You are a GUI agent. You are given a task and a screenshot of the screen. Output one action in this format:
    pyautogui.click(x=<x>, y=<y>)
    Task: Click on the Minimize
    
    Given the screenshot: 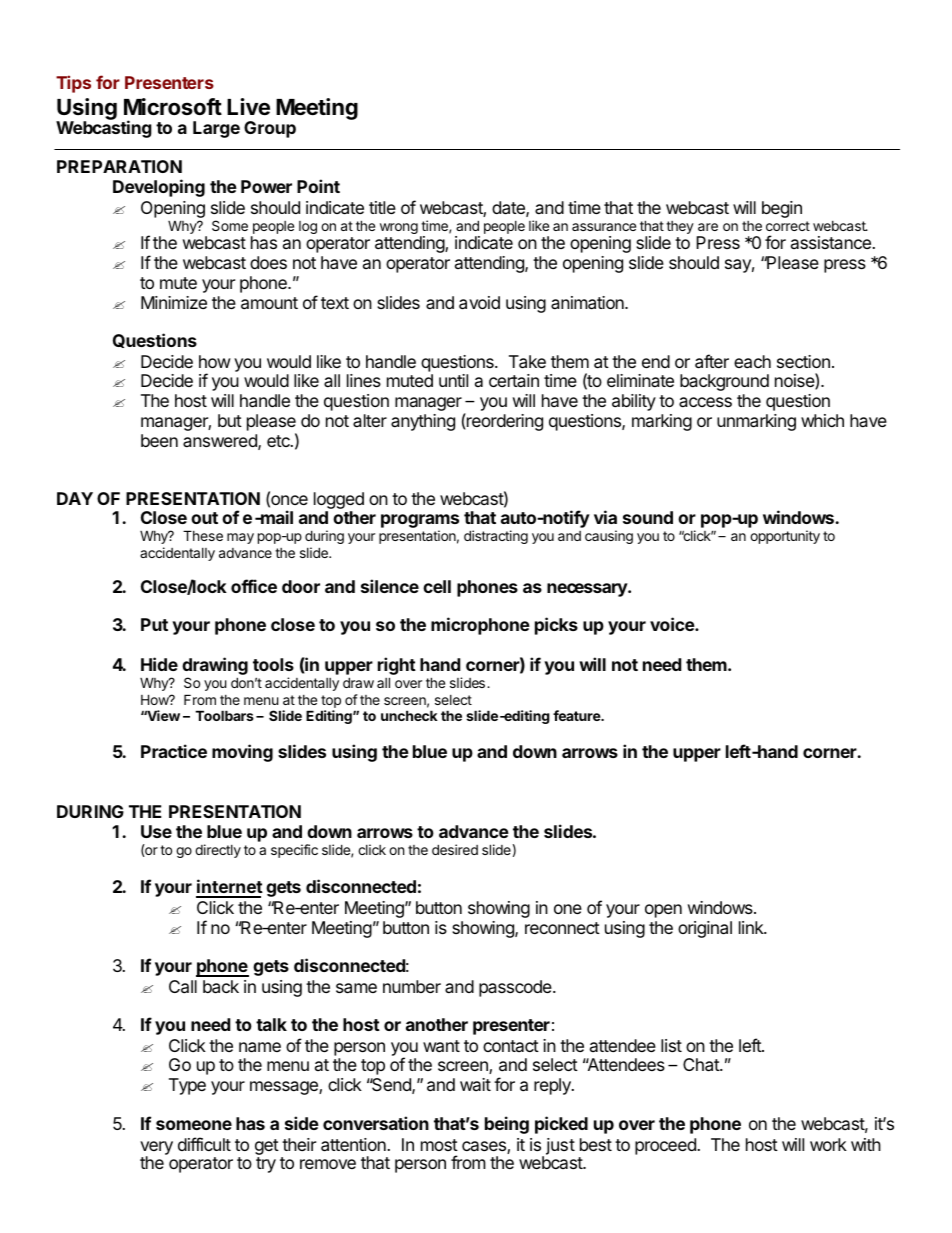 What is the action you would take?
    pyautogui.click(x=174, y=302)
